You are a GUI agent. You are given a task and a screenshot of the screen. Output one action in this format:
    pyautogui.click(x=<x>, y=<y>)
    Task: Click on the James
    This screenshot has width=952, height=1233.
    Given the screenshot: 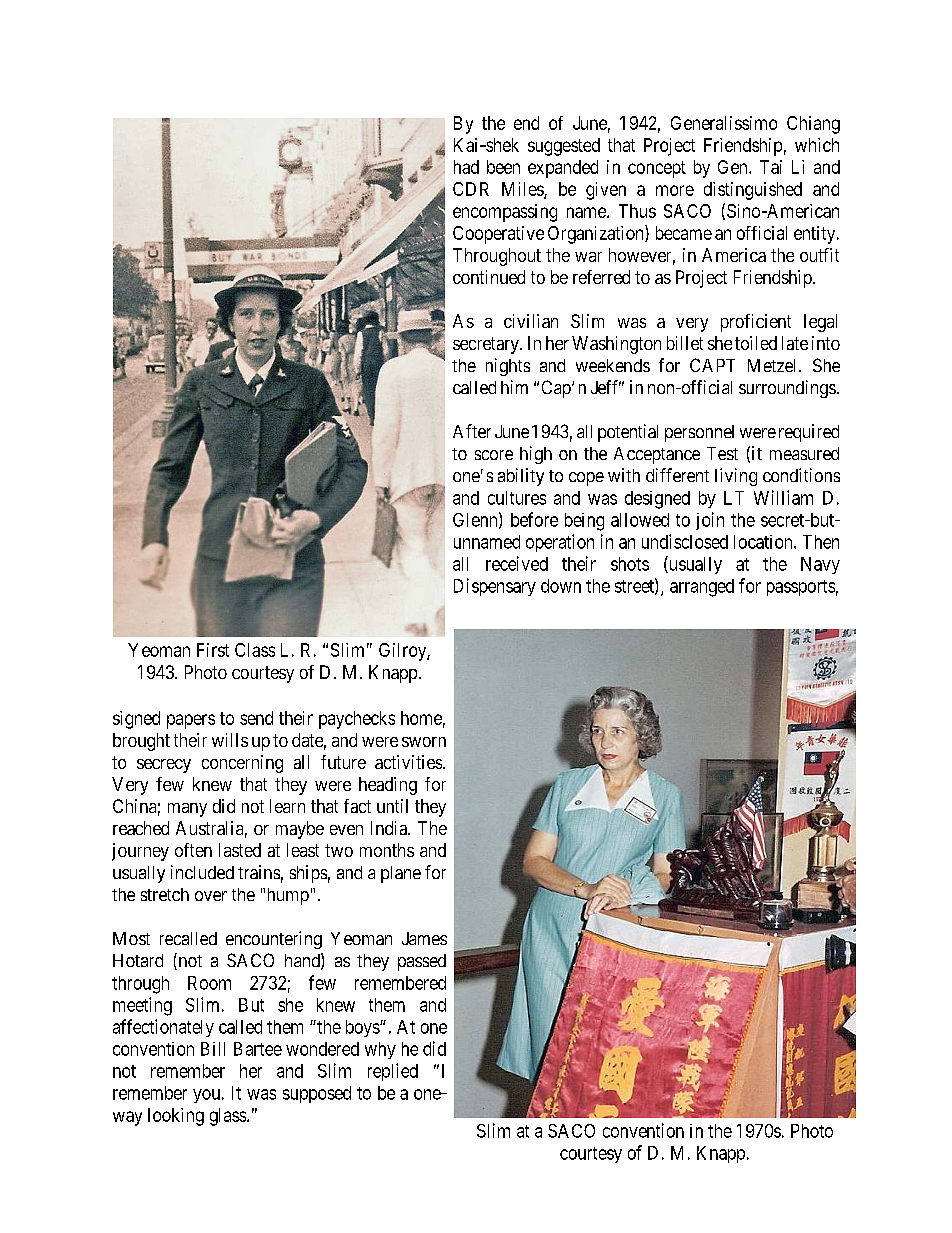 What is the action you would take?
    pyautogui.click(x=424, y=938)
